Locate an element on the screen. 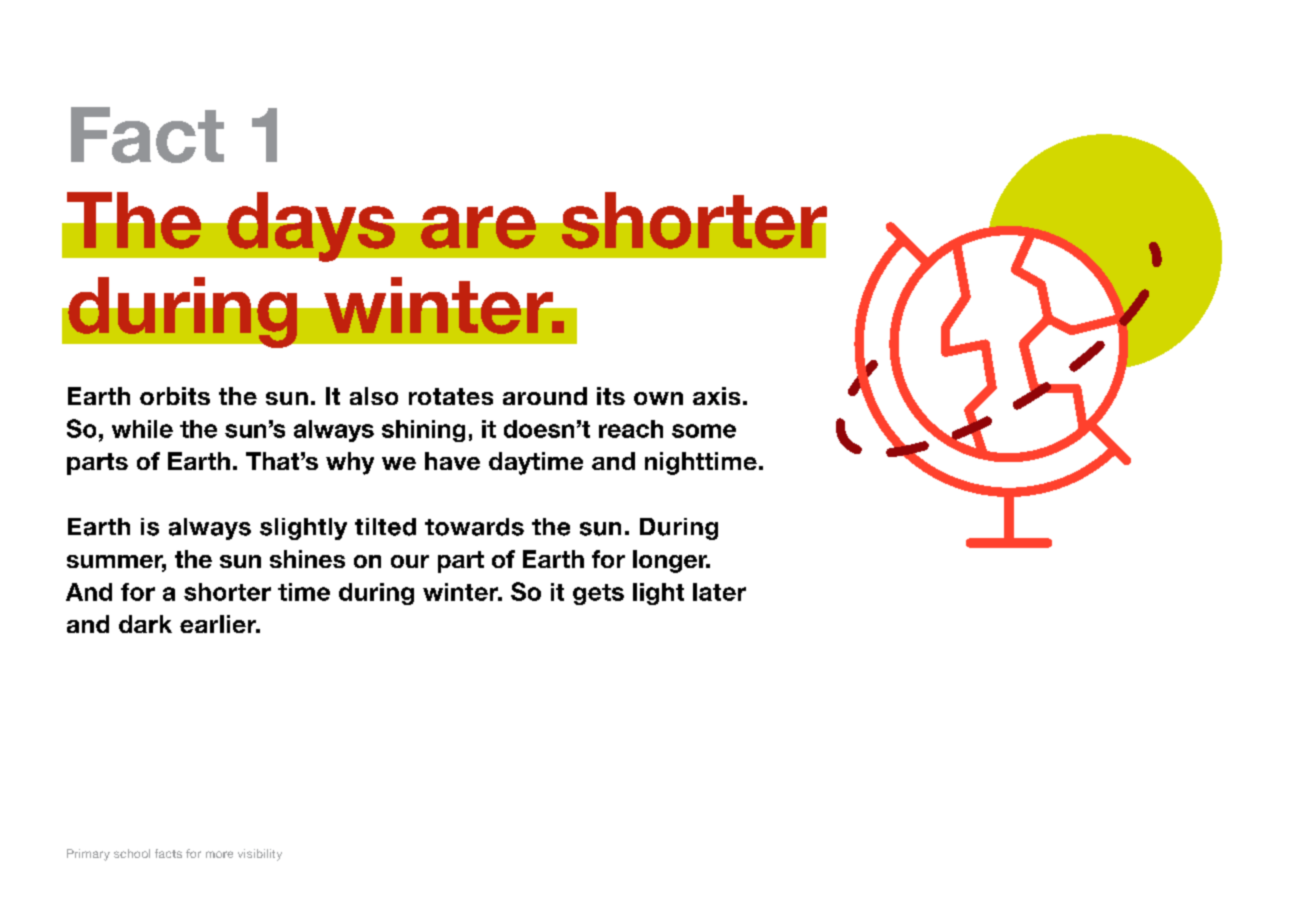  orbits is located at coordinates (175, 396).
